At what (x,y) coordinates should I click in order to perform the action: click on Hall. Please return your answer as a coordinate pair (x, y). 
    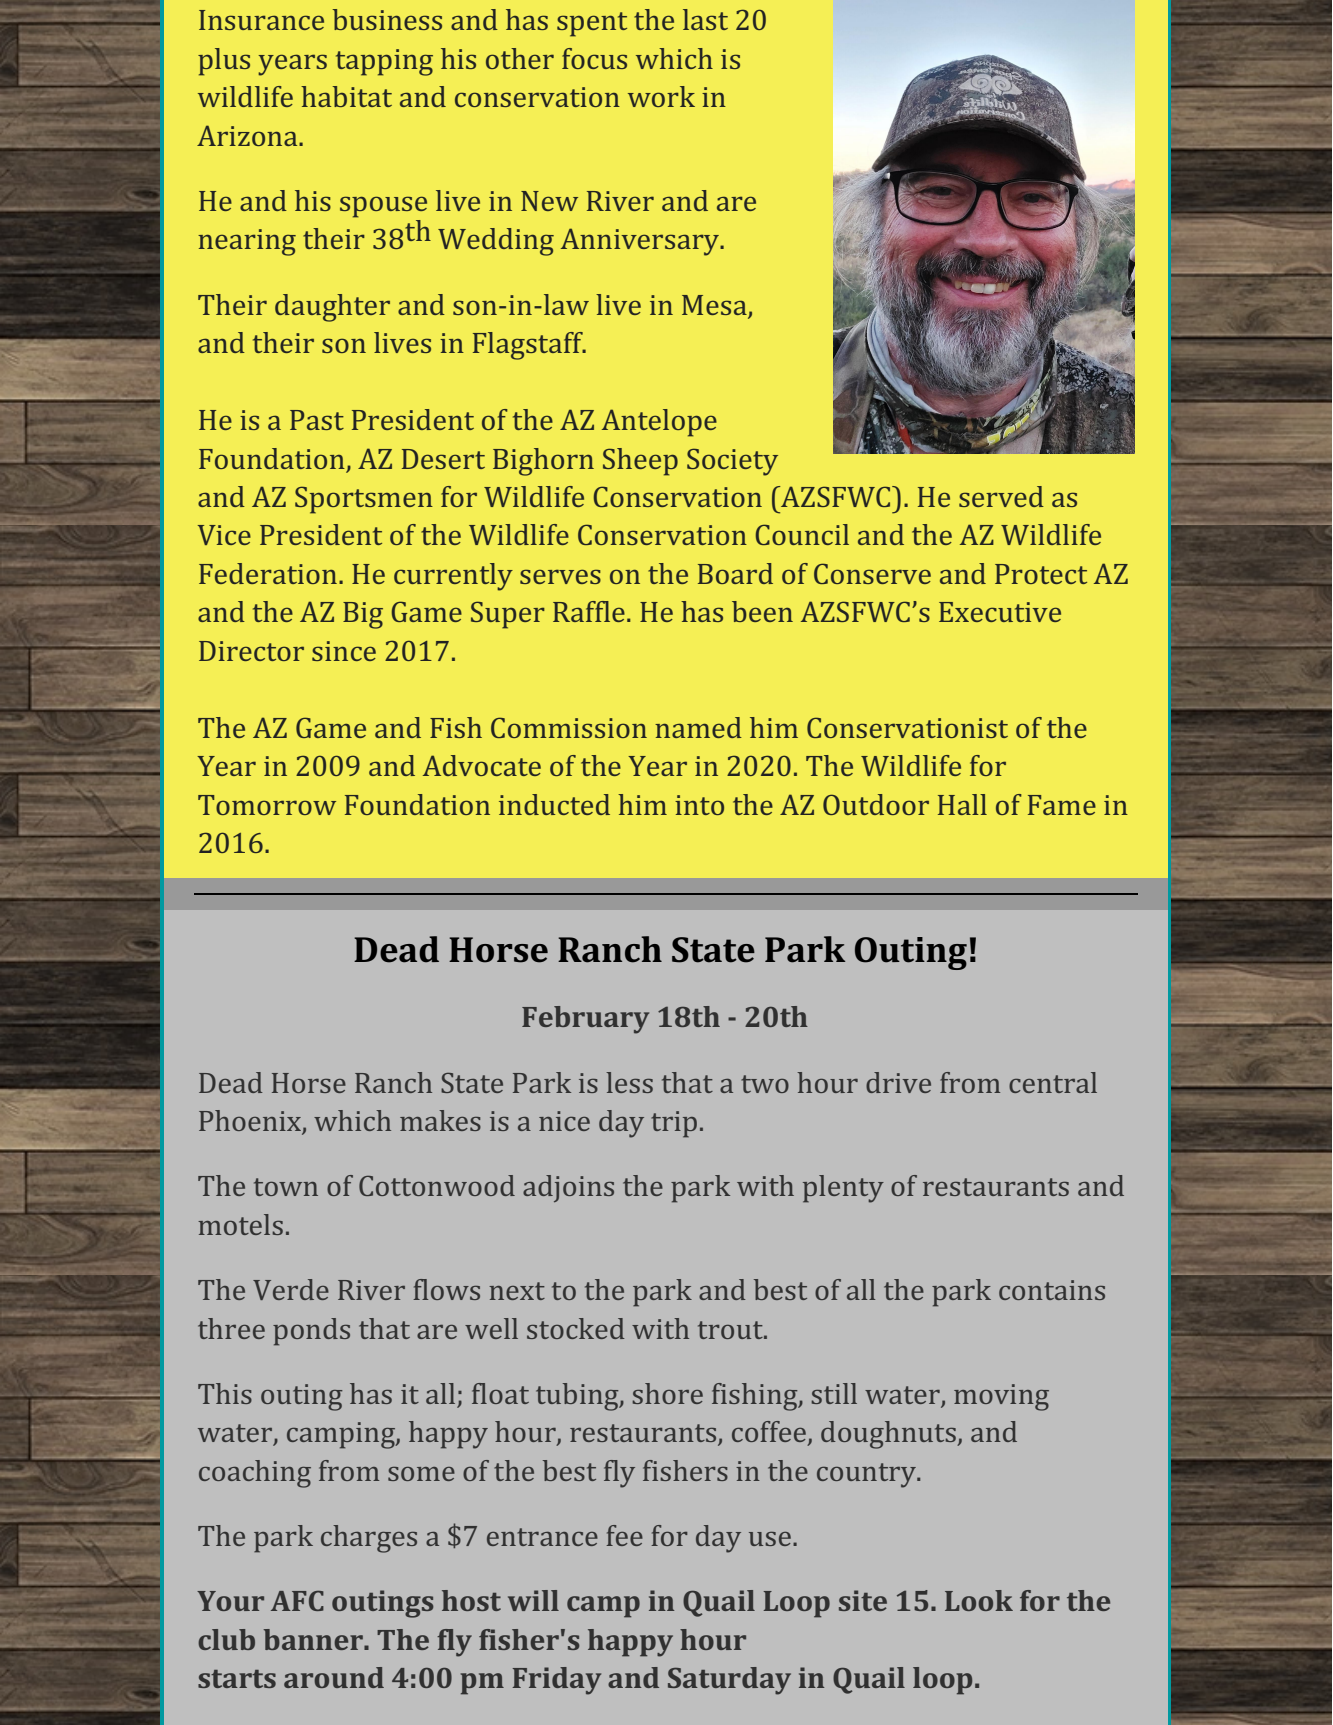
    Looking at the image, I should click on (962, 804).
